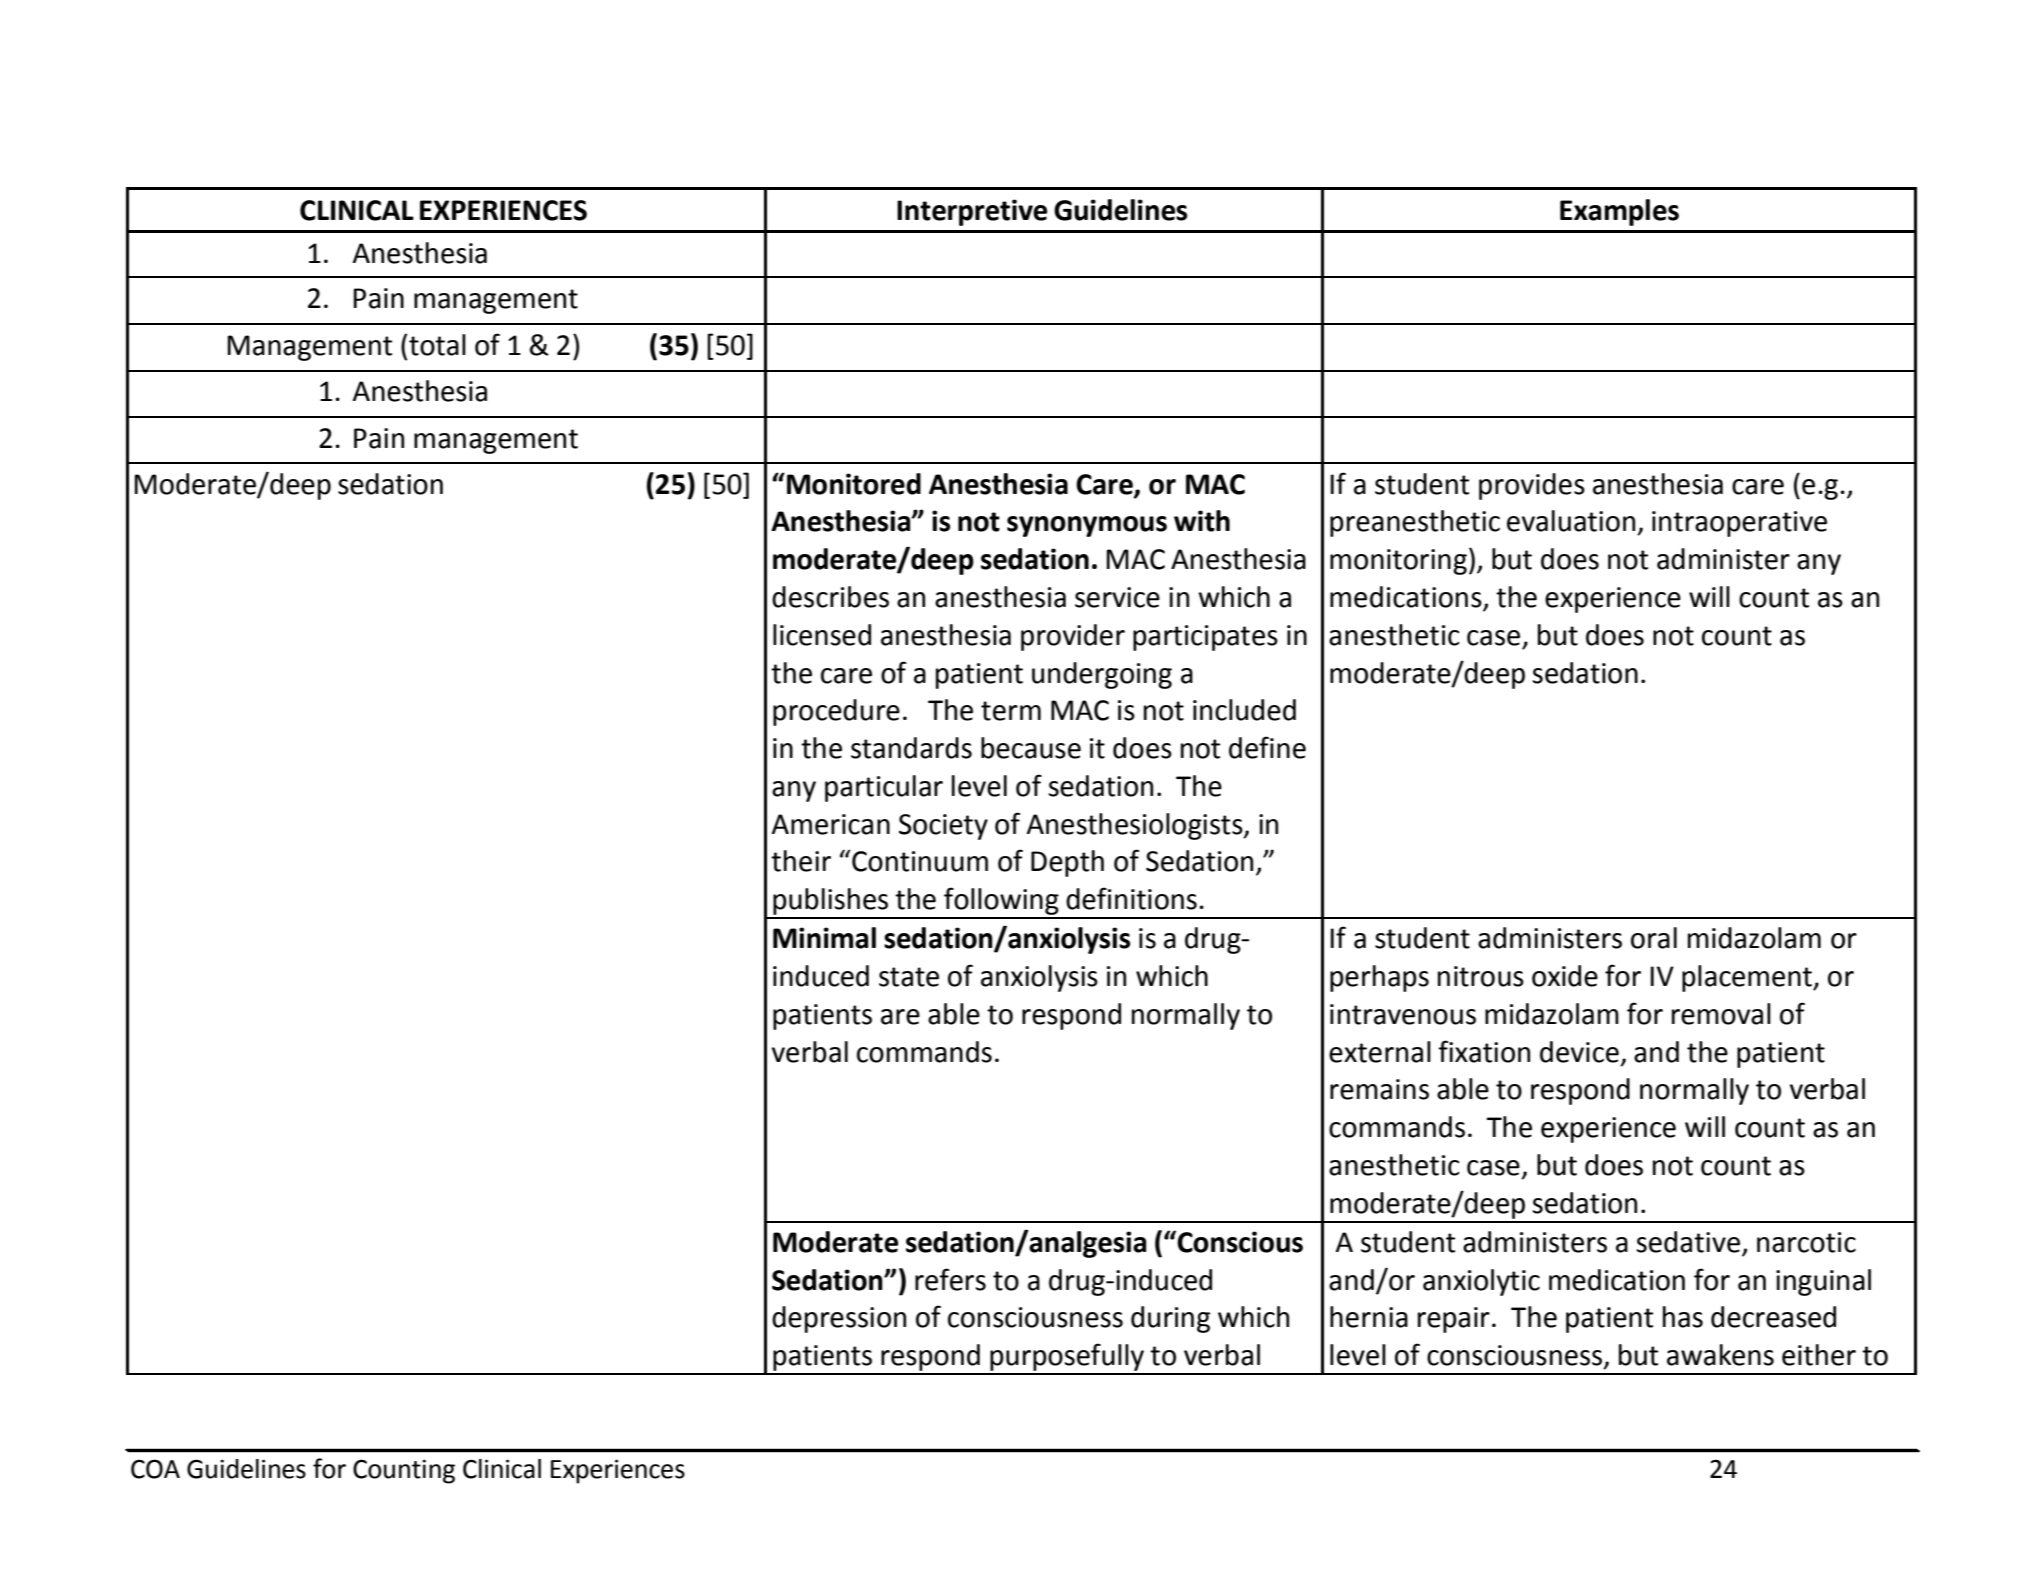  Describe the element at coordinates (1619, 212) in the screenshot. I see `Examples` at that location.
